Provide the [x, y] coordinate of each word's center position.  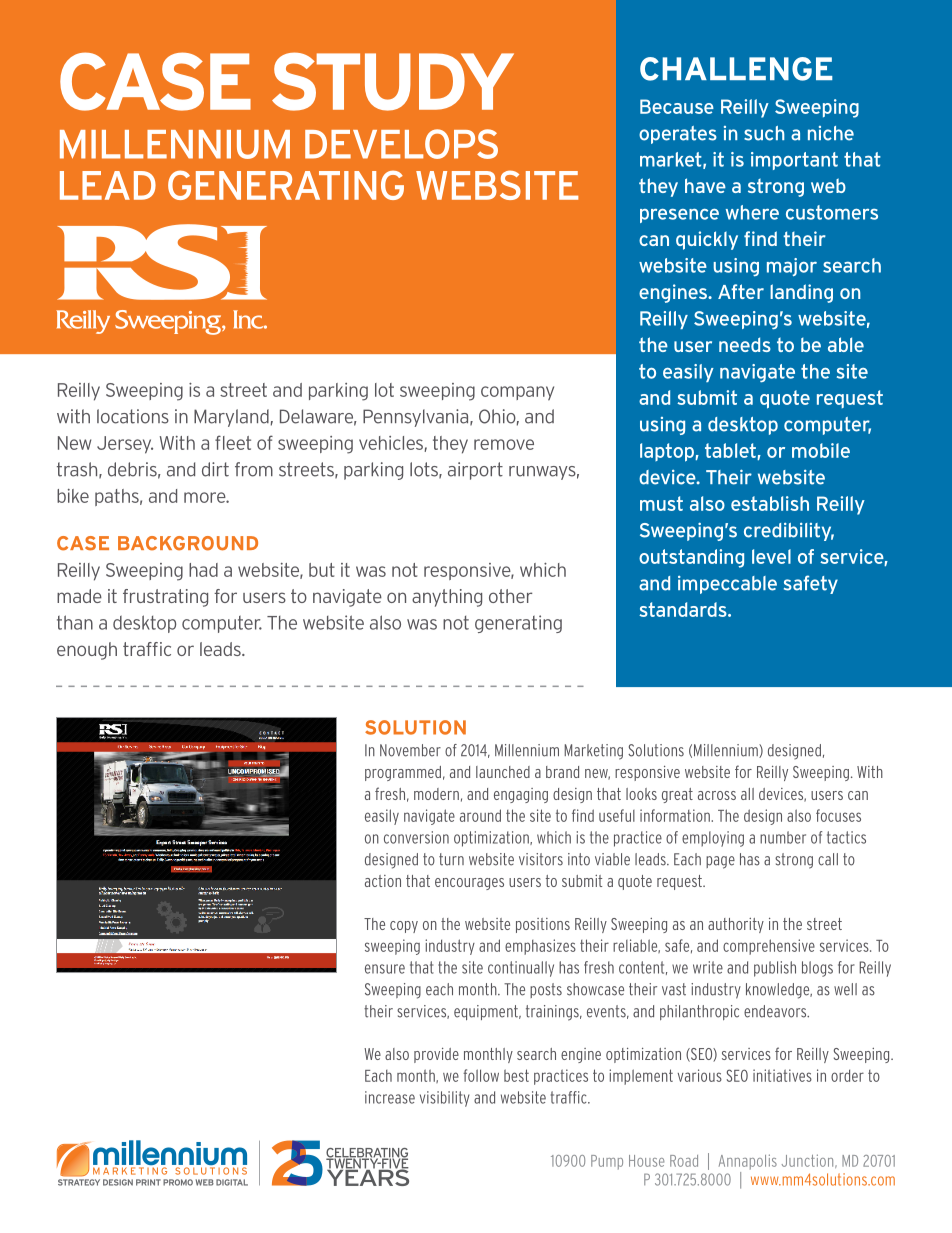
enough [87, 651]
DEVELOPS [401, 144]
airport [475, 471]
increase [390, 1097]
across [717, 795]
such [764, 133]
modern [436, 794]
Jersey [125, 445]
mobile [821, 450]
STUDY [393, 81]
